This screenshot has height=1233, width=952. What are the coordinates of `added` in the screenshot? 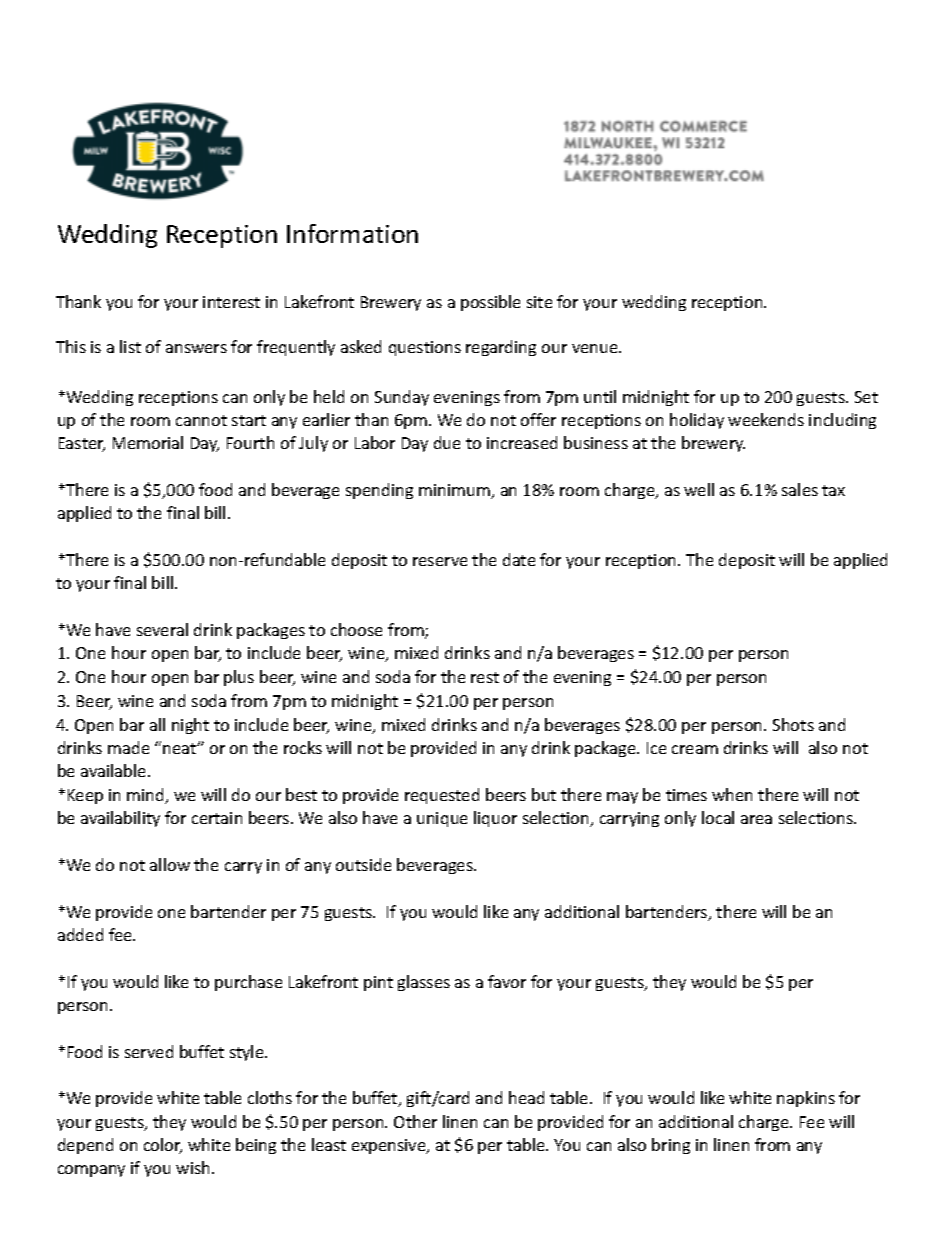 It's located at (80, 934).
